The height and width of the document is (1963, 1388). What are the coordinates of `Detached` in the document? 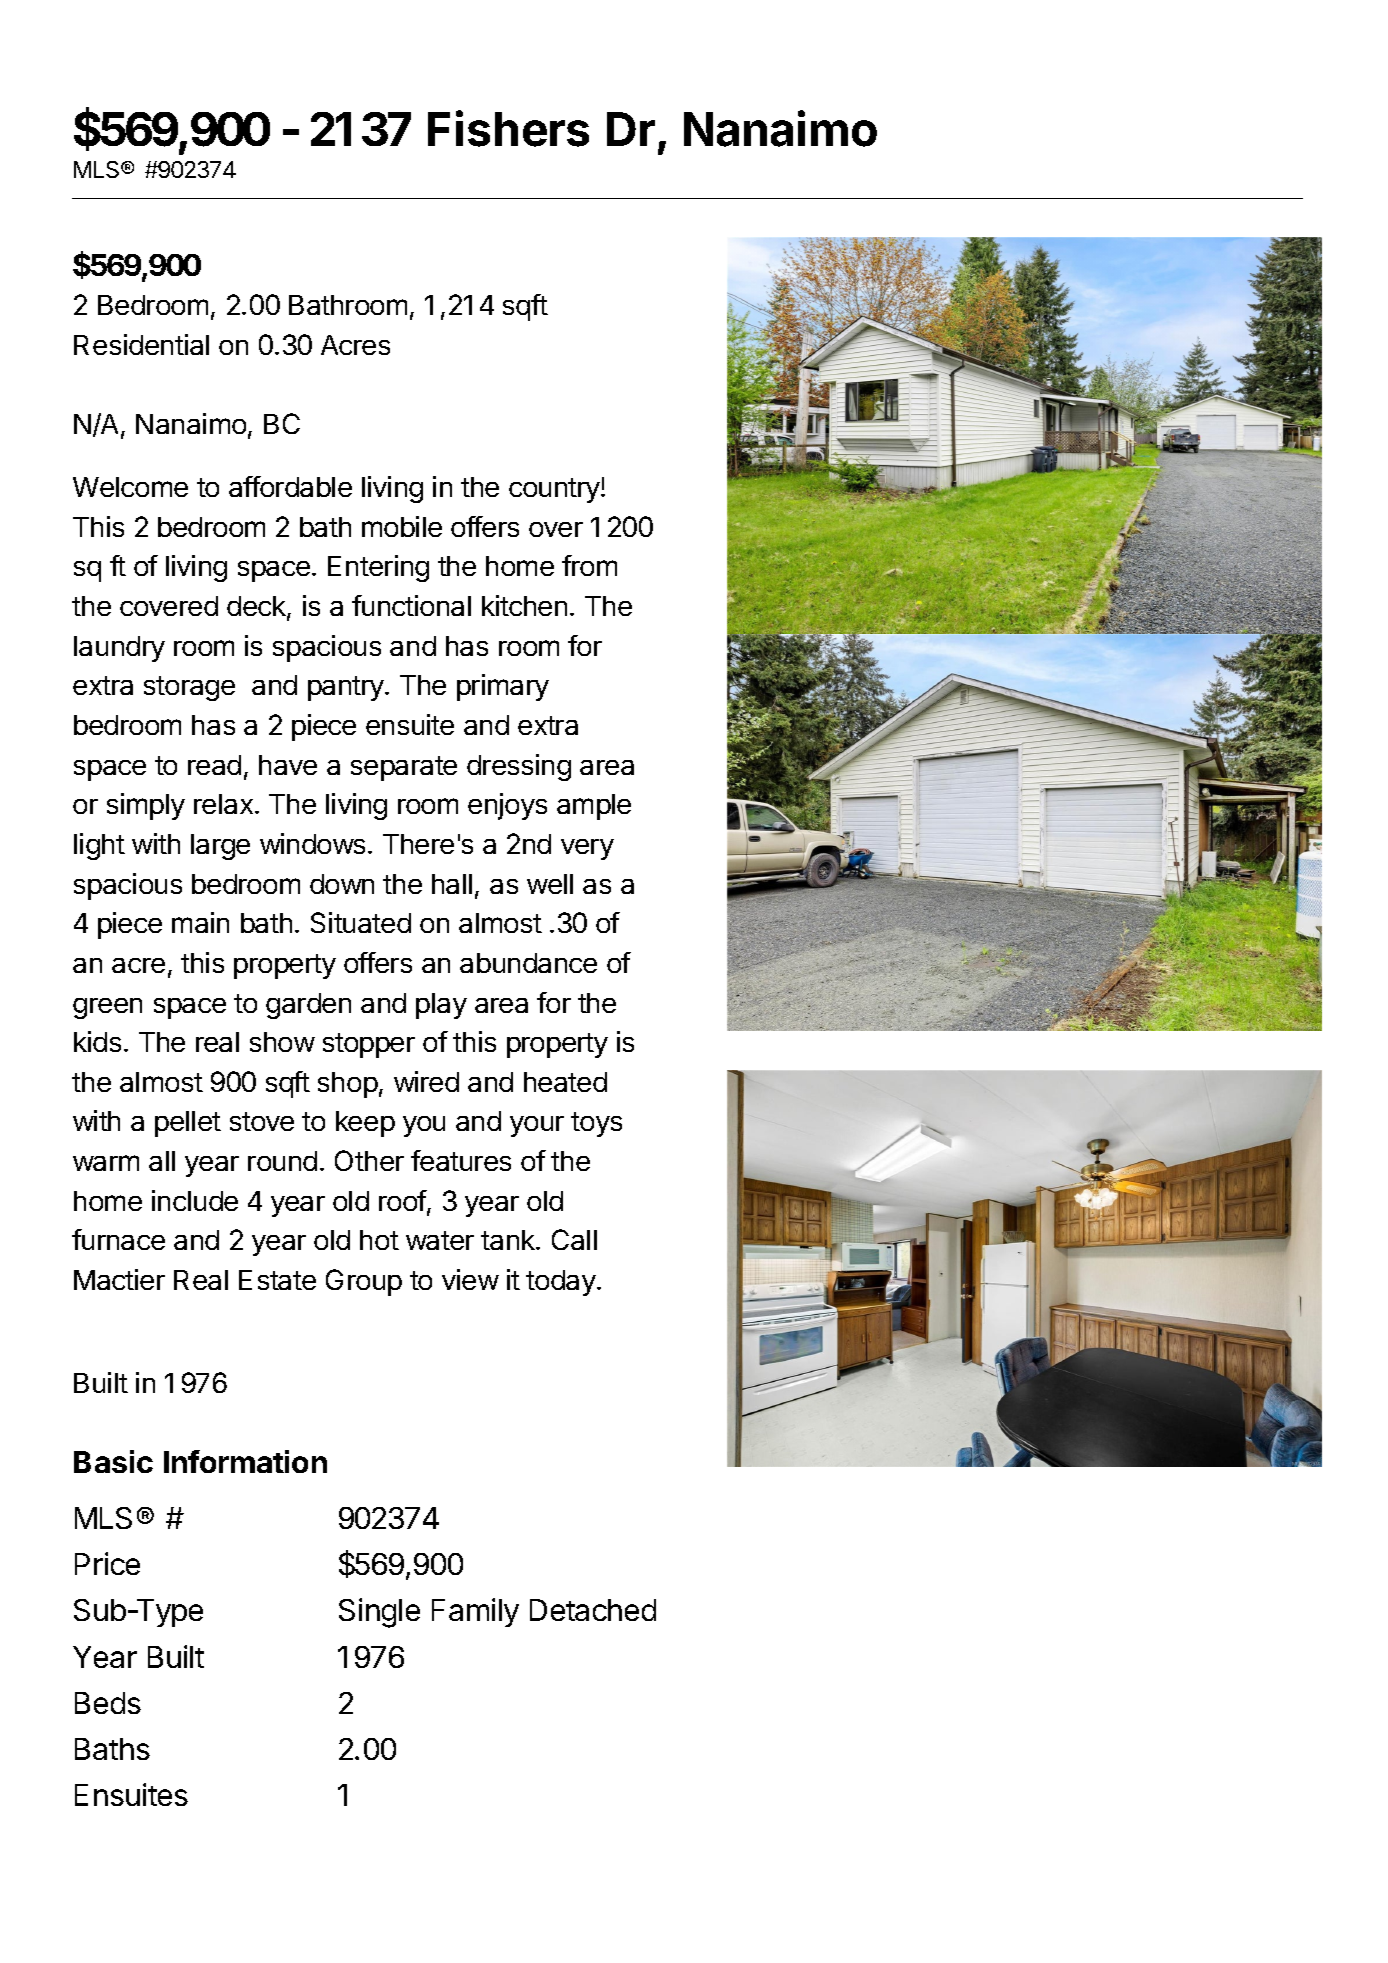 It's located at (593, 1610).
